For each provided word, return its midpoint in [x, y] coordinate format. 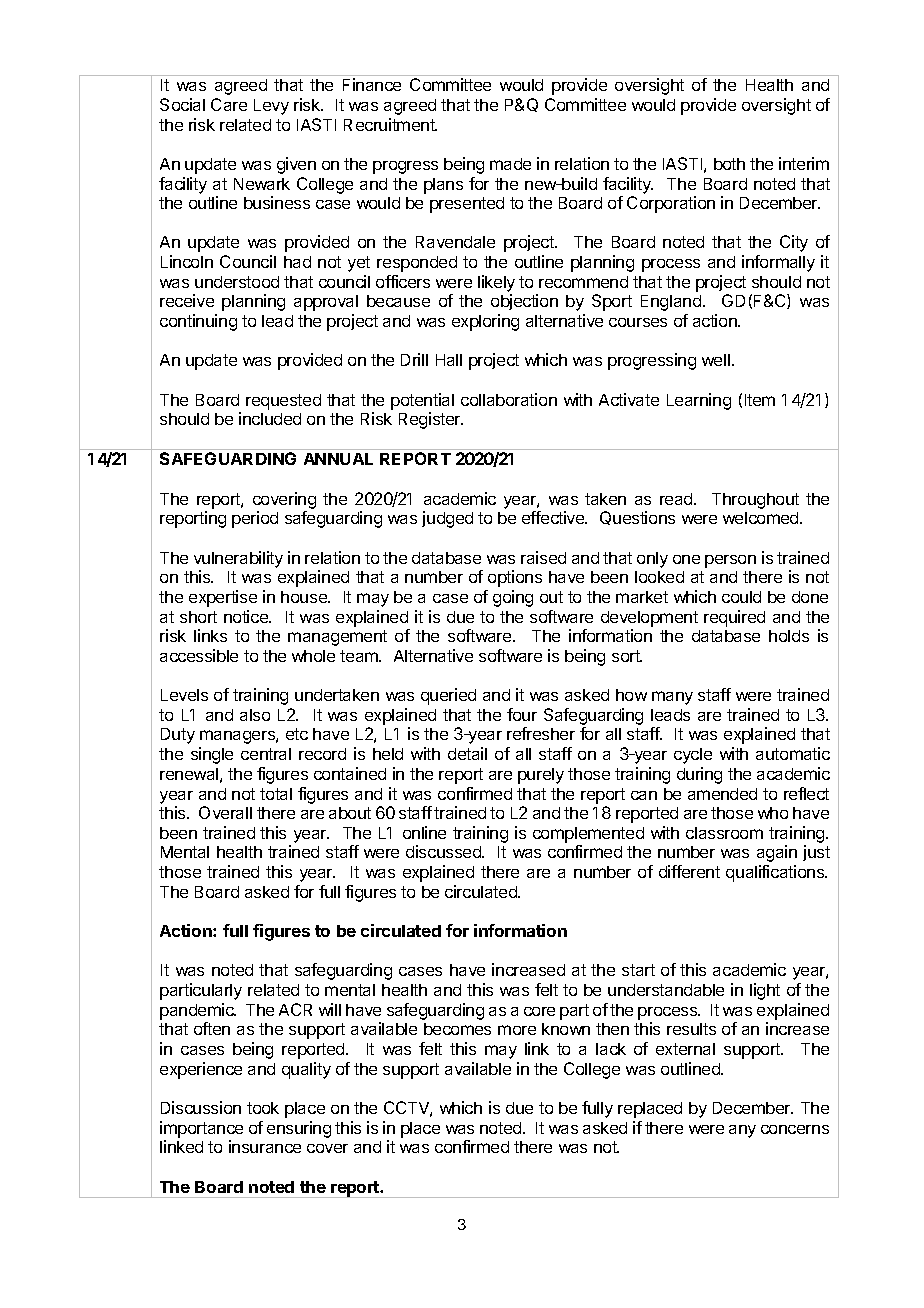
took [263, 1108]
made [510, 164]
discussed [444, 851]
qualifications [776, 873]
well [716, 360]
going [513, 598]
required [734, 618]
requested [283, 402]
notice [247, 616]
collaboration [509, 399]
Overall [225, 812]
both [729, 164]
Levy [271, 107]
